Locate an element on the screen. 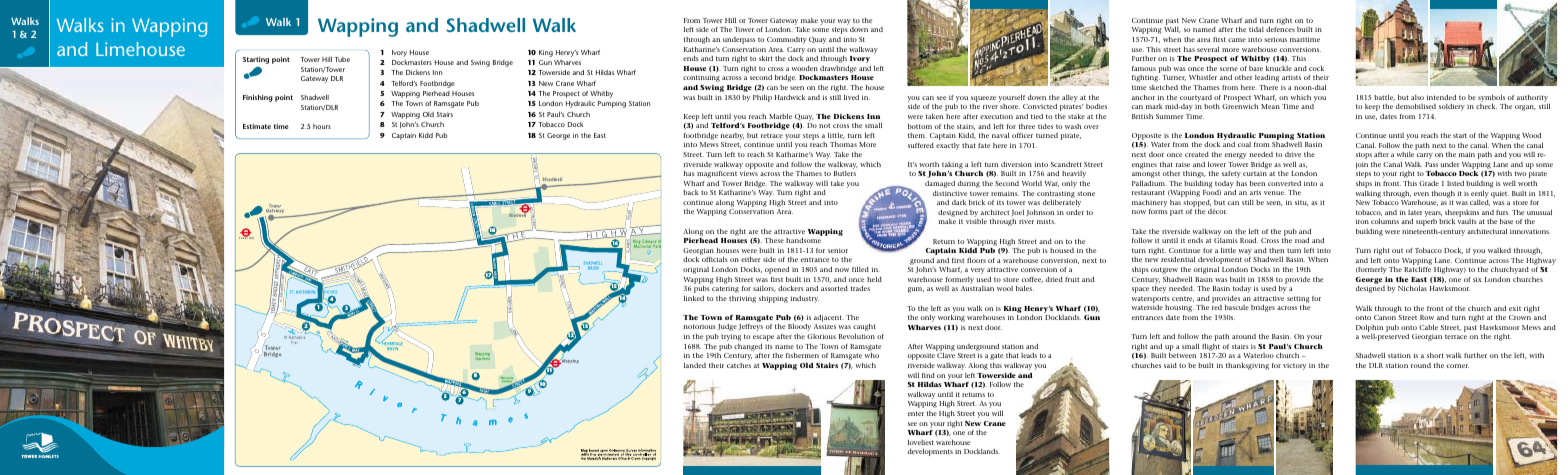 This screenshot has height=475, width=1568. who is located at coordinates (872, 355).
